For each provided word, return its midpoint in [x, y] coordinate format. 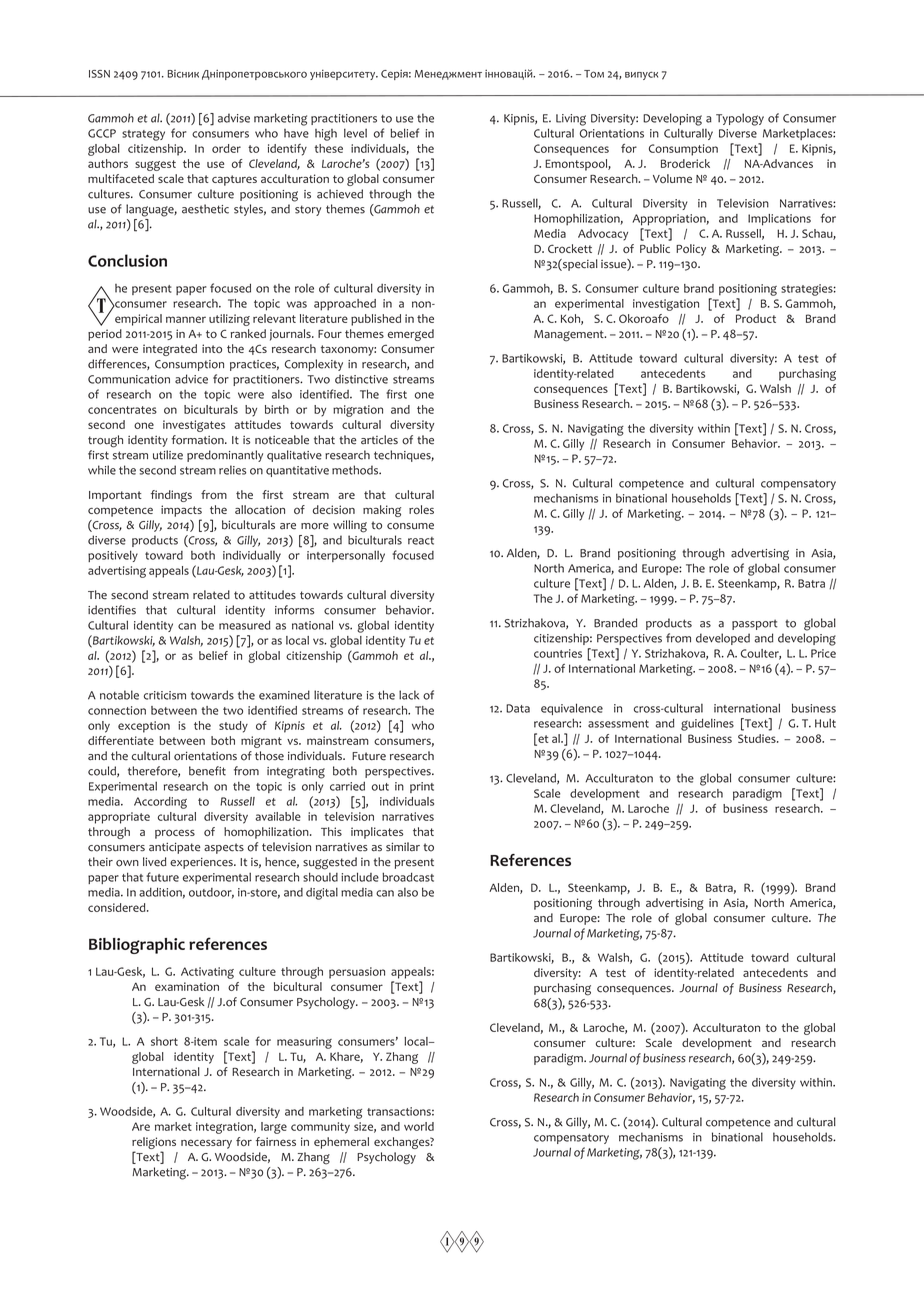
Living [571, 120]
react [421, 541]
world [419, 1126]
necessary [206, 1144]
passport [755, 624]
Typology [740, 119]
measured [244, 625]
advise [234, 118]
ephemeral [341, 1143]
